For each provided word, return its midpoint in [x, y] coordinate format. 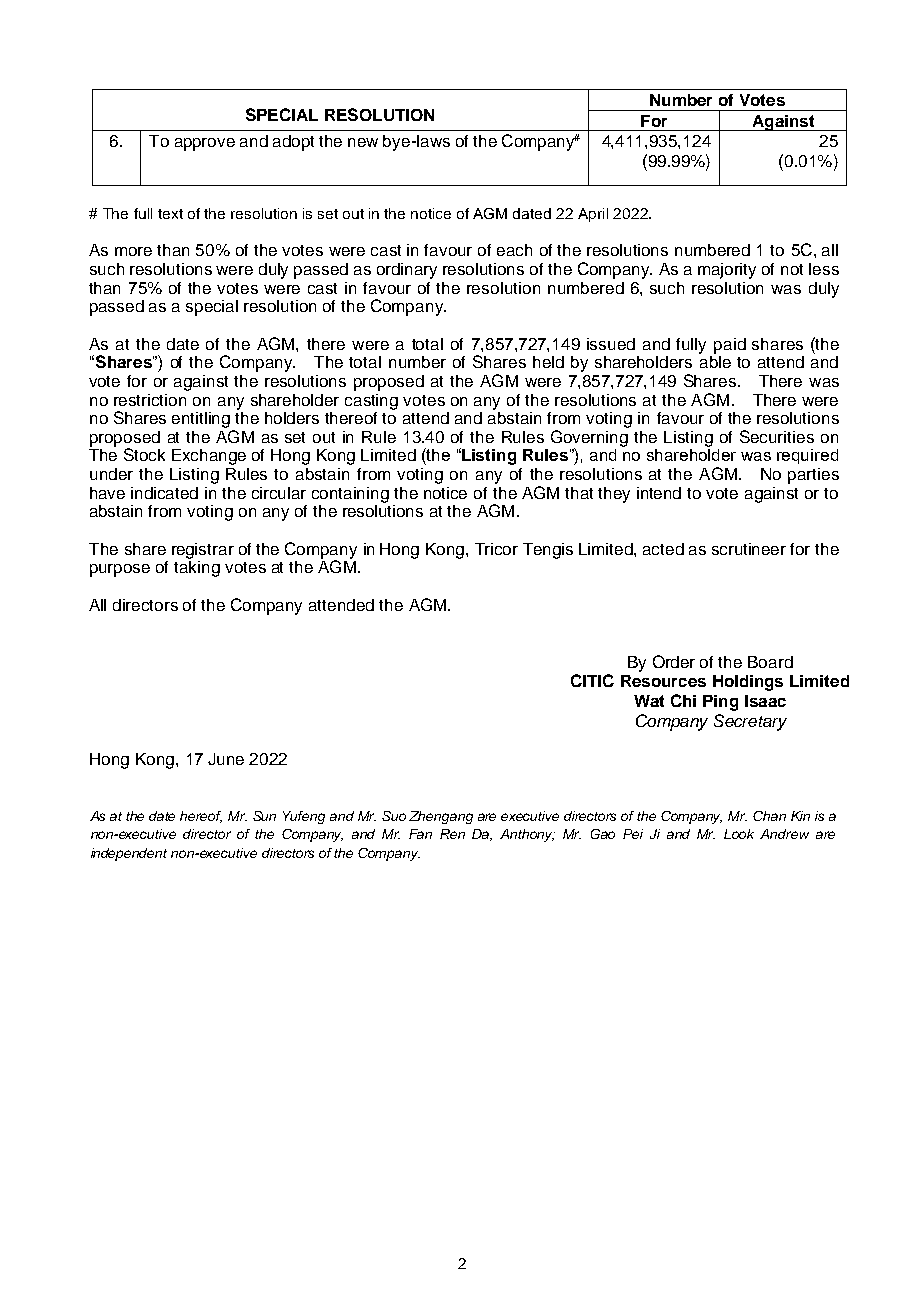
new [363, 142]
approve [205, 144]
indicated [164, 493]
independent [129, 854]
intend [659, 493]
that [579, 493]
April [593, 215]
